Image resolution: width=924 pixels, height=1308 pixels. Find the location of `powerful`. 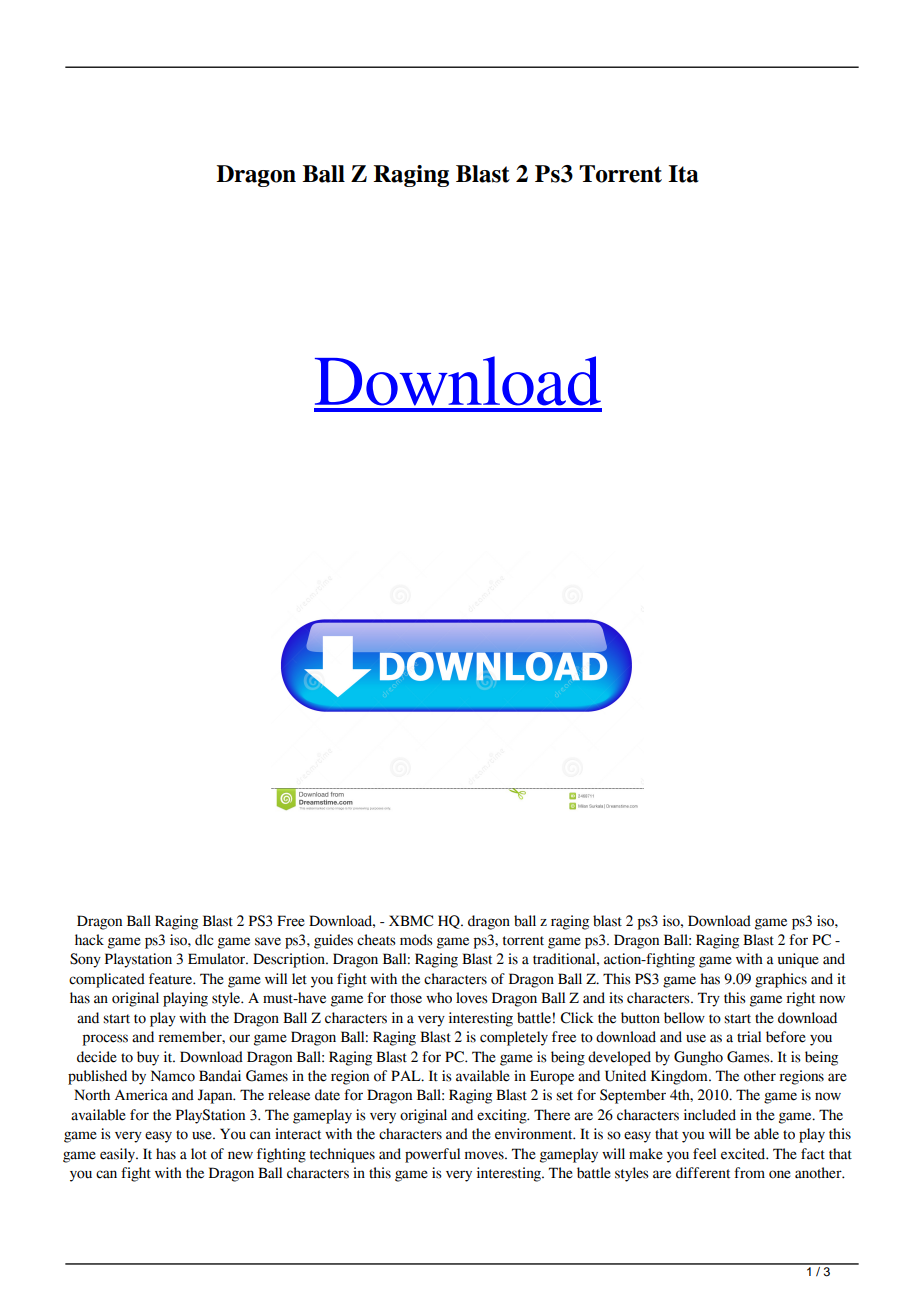

powerful is located at coordinates (432, 1155).
